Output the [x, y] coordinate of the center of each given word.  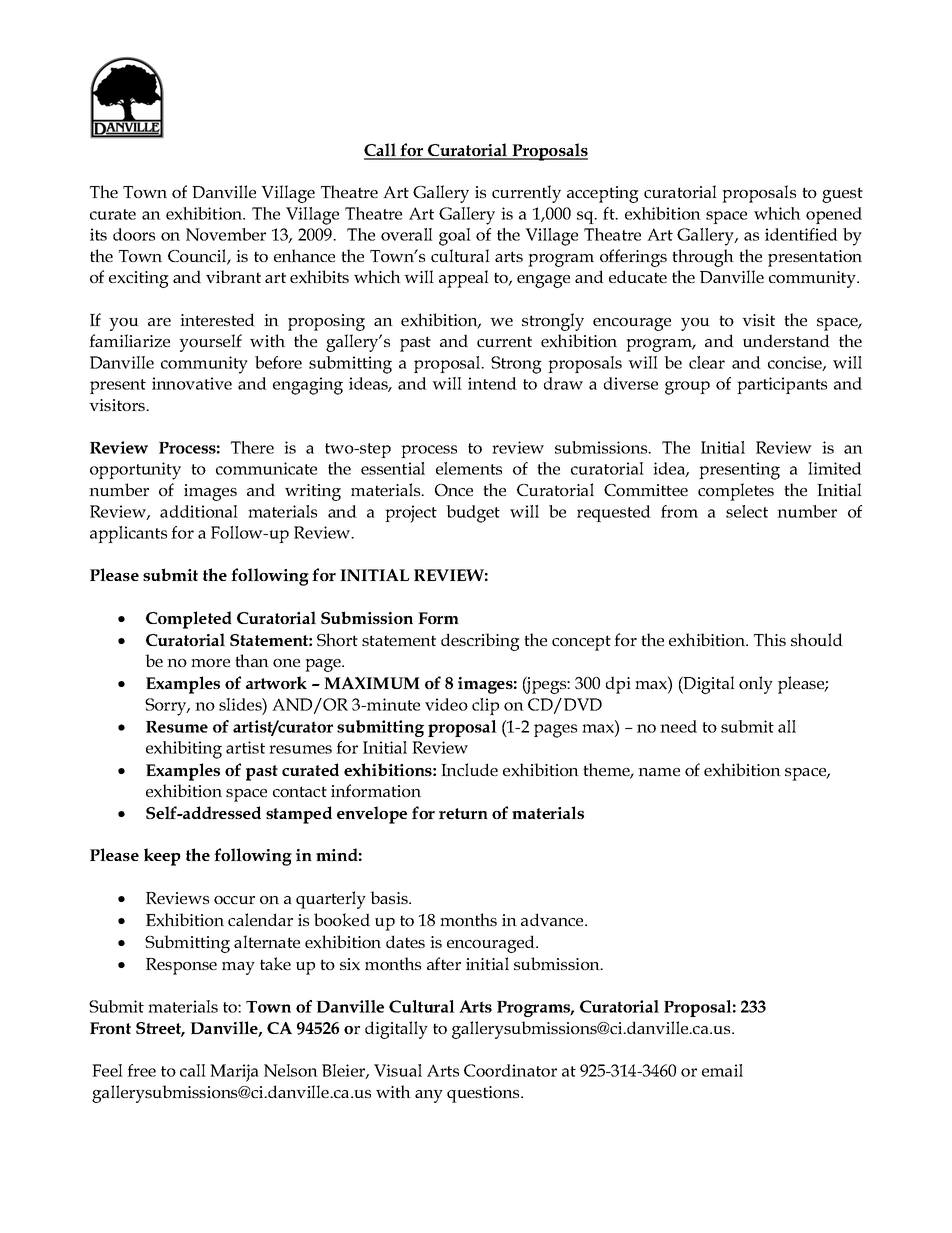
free [141, 1070]
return [463, 813]
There [252, 447]
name [659, 772]
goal [455, 237]
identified [801, 234]
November [226, 234]
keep [162, 857]
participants [782, 385]
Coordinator [510, 1070]
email [722, 1070]
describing [480, 642]
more [210, 663]
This [770, 639]
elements [469, 468]
